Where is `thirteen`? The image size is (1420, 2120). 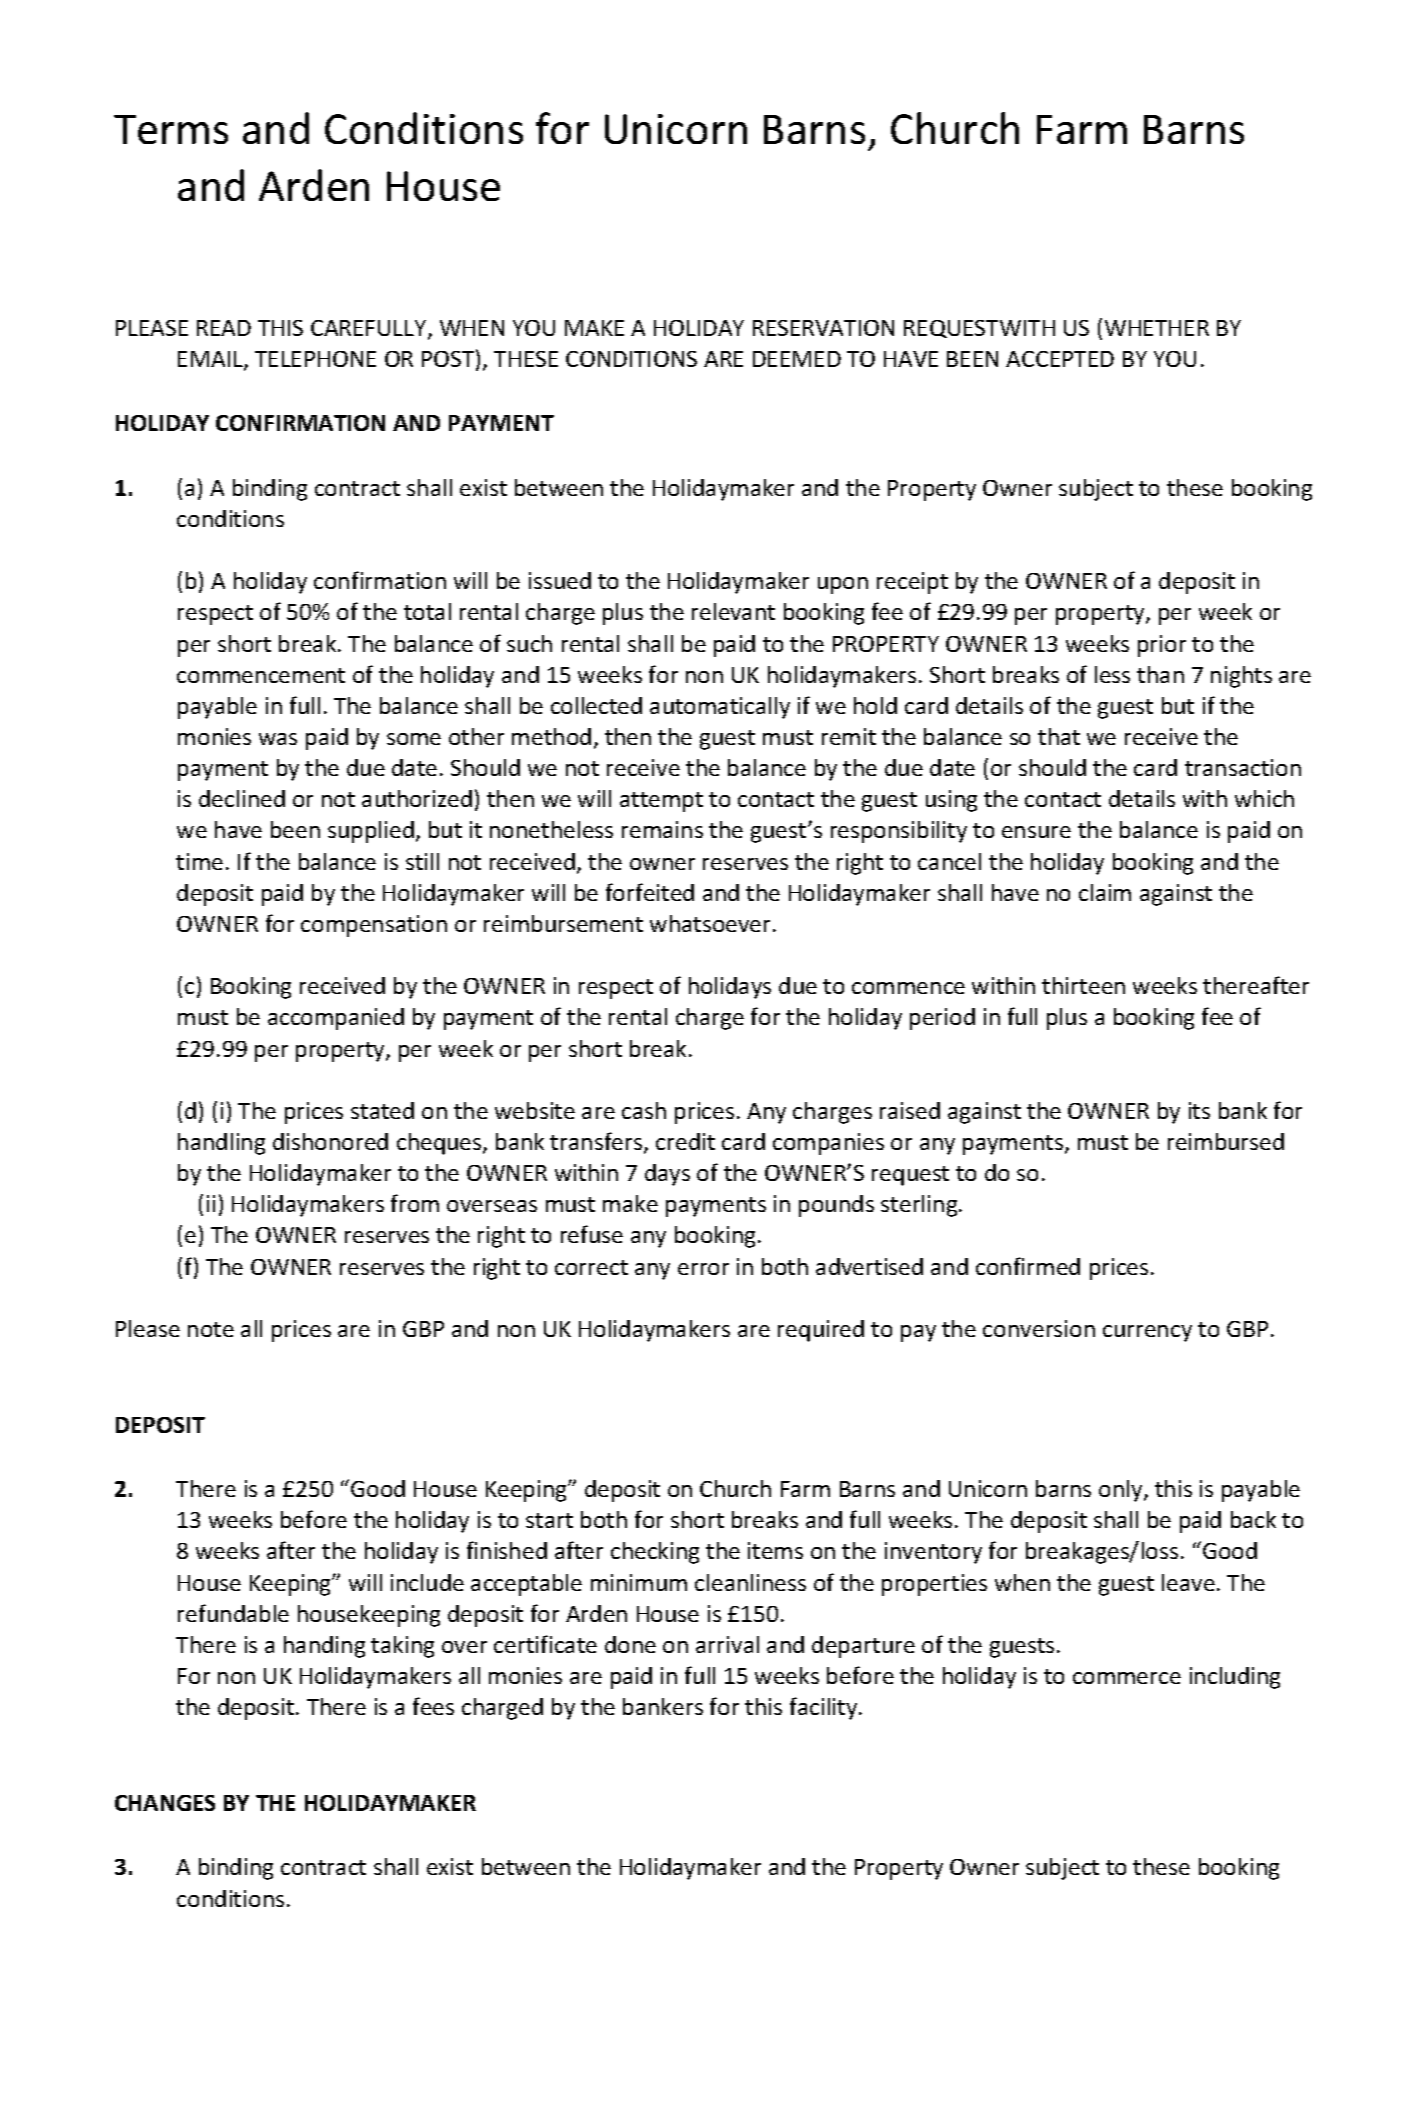 thirteen is located at coordinates (1083, 985).
